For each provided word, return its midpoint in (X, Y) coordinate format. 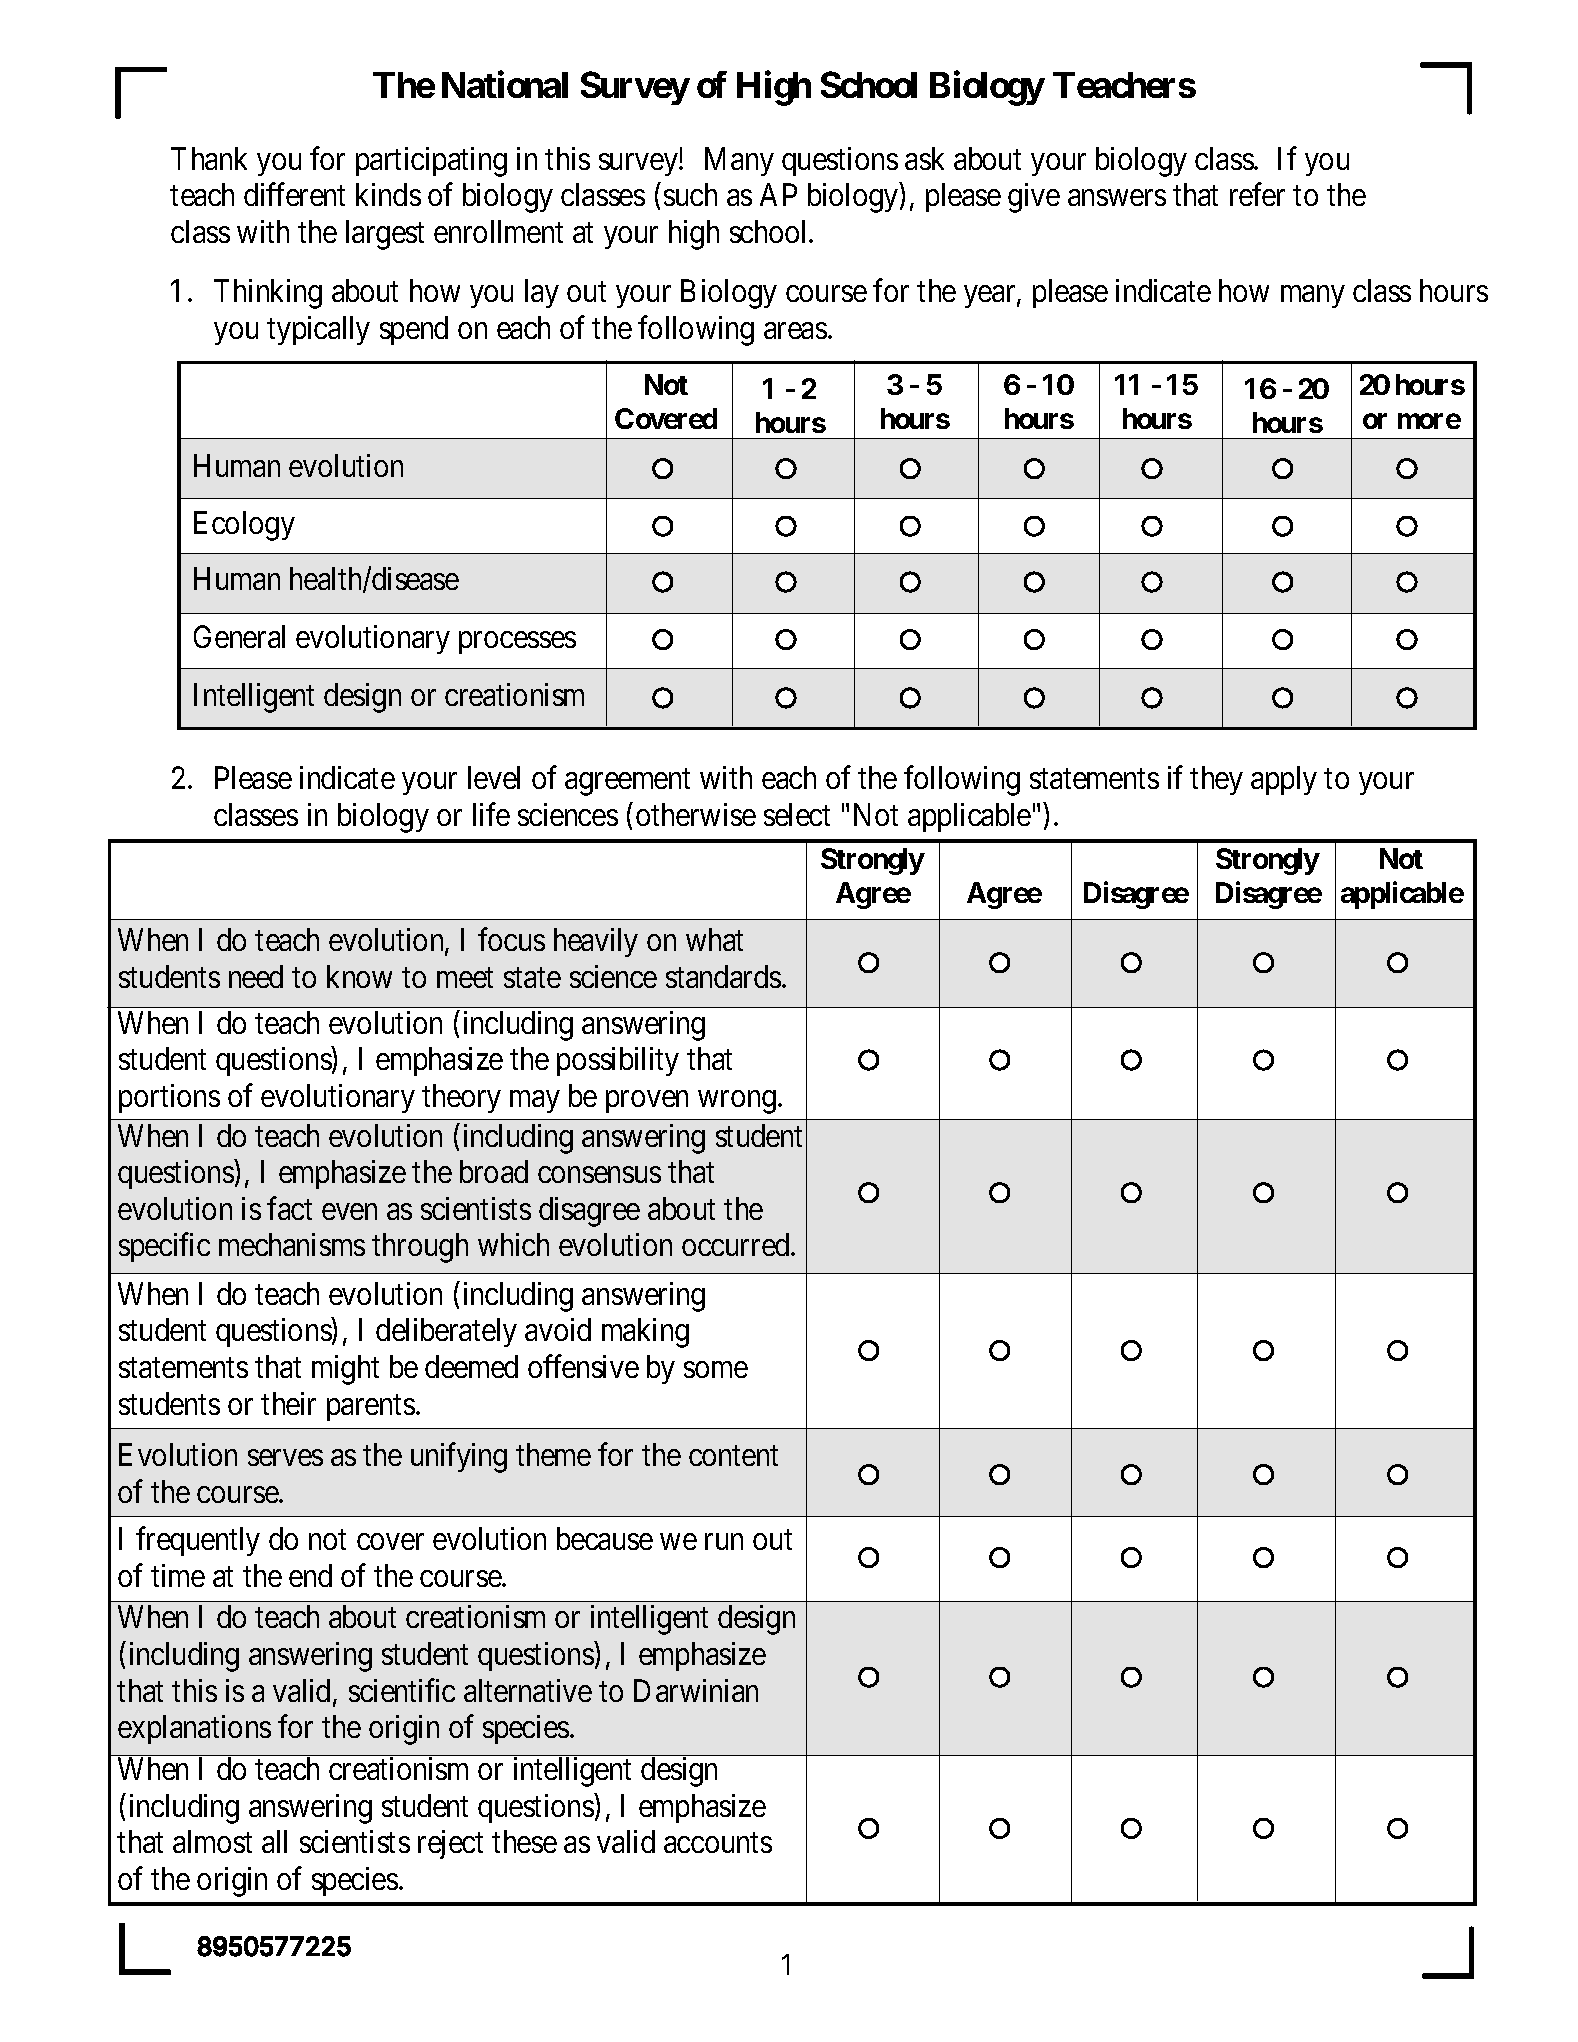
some (716, 1370)
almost (212, 1841)
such (690, 194)
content (733, 1456)
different (294, 194)
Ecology (244, 526)
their (288, 1403)
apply (1284, 780)
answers (1117, 198)
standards (723, 976)
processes (517, 643)
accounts (718, 1843)
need (256, 976)
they (1216, 780)
